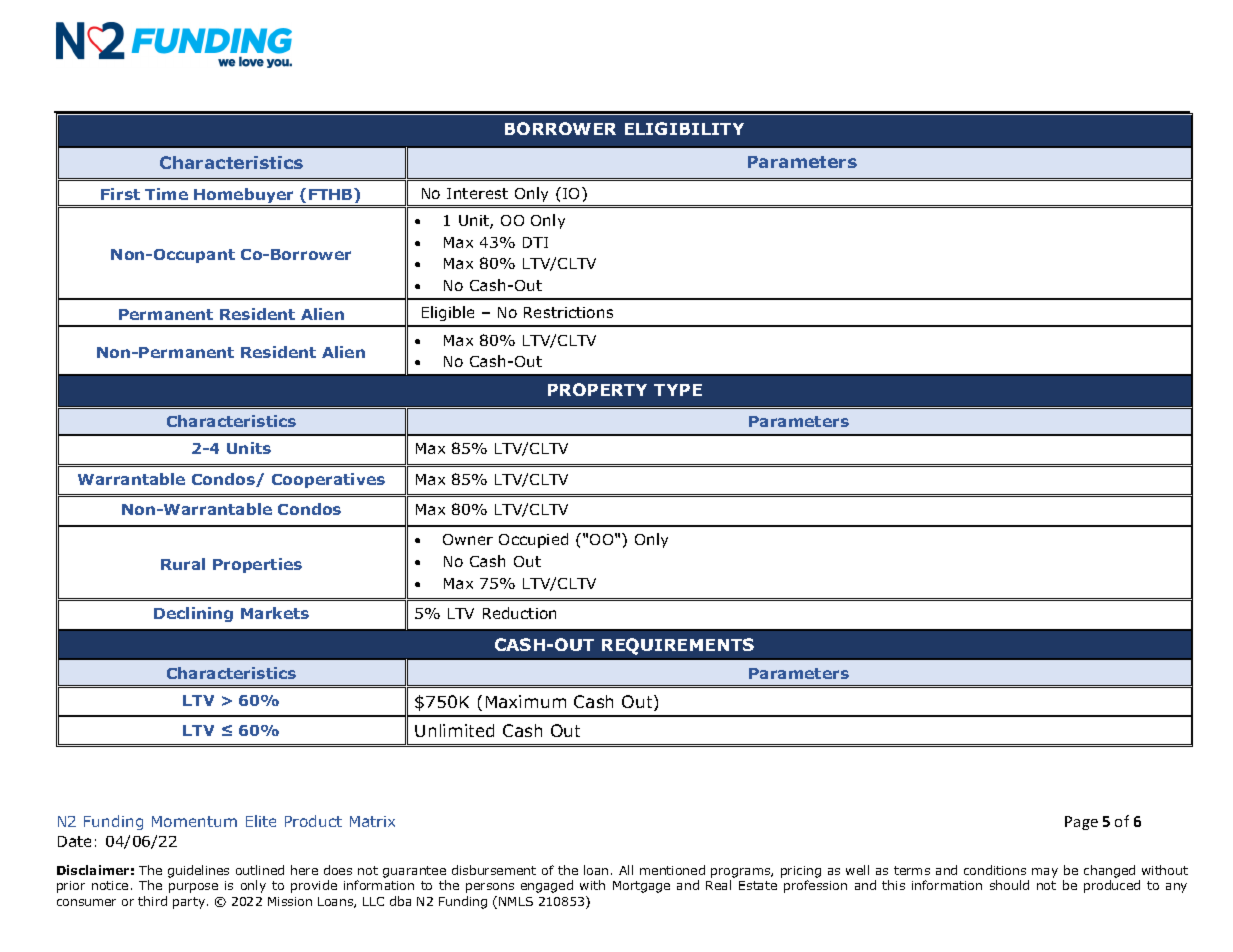 The image size is (1233, 952). Describe the element at coordinates (166, 194) in the document. I see `Time` at that location.
